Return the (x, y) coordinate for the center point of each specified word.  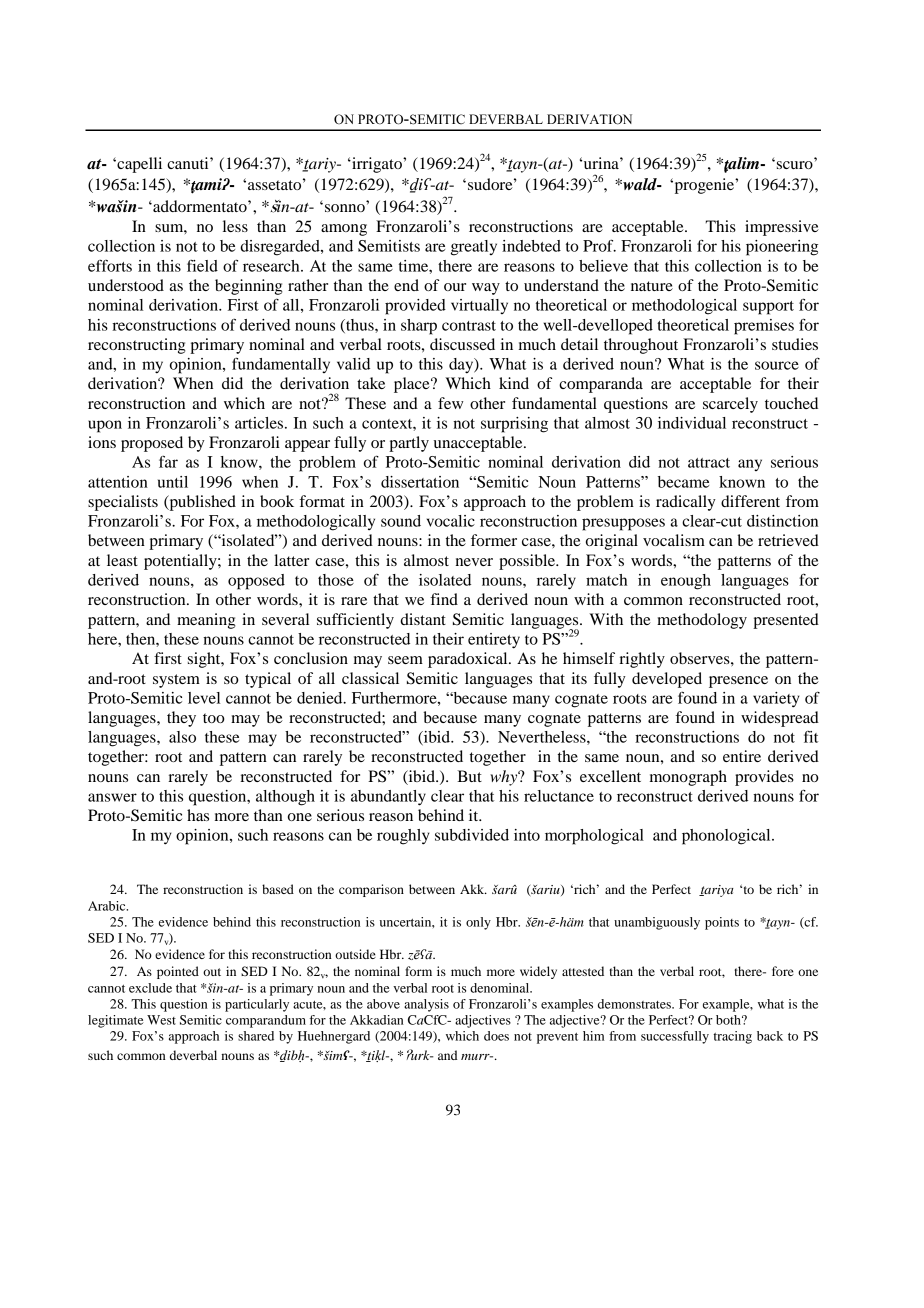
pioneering (782, 248)
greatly (474, 248)
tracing (732, 1037)
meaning (206, 621)
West (161, 1020)
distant (423, 619)
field (202, 265)
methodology (702, 621)
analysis (426, 1005)
